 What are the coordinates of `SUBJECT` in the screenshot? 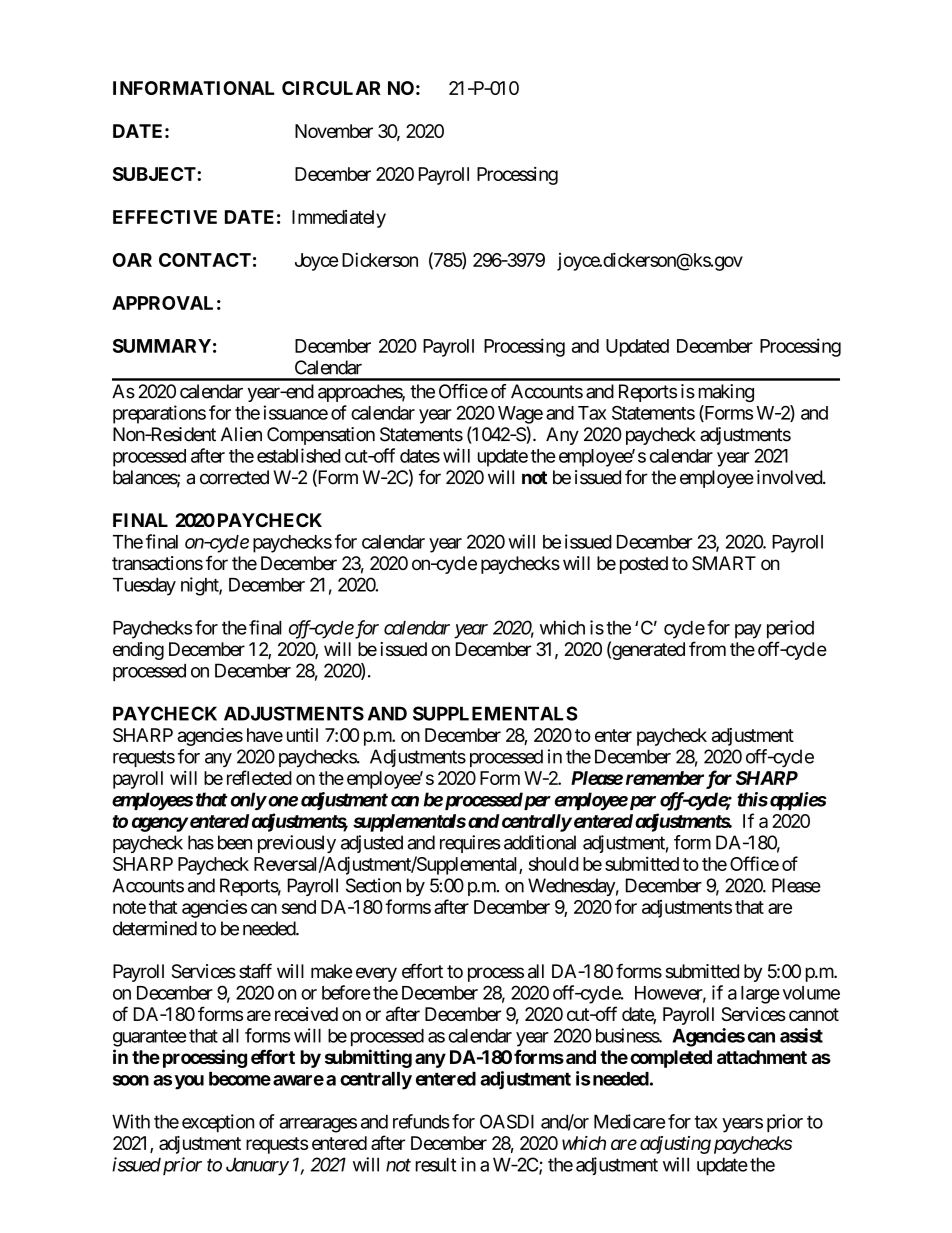 It's located at (155, 174).
